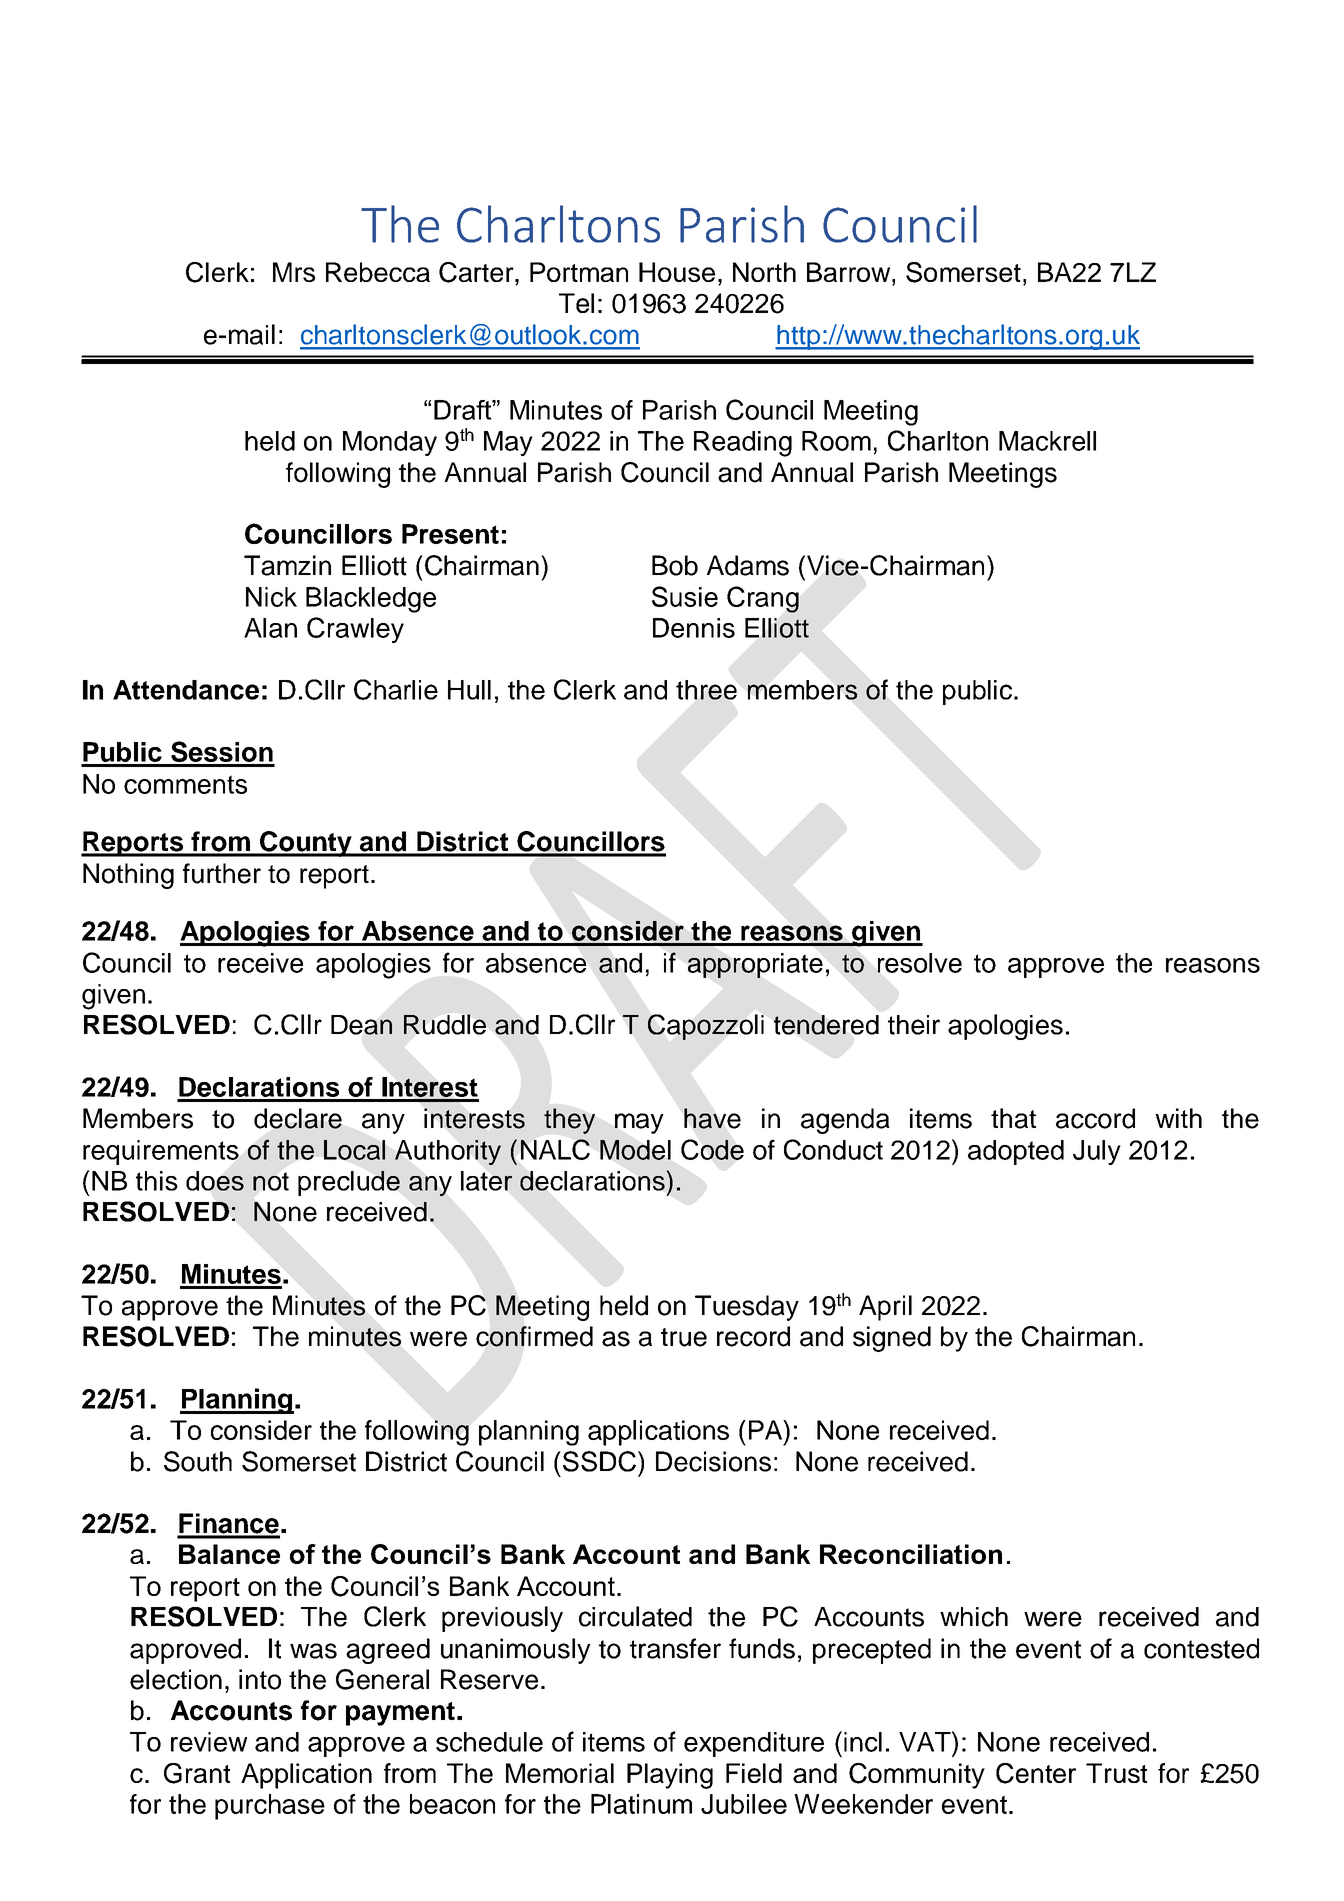  I want to click on have, so click(712, 1118).
